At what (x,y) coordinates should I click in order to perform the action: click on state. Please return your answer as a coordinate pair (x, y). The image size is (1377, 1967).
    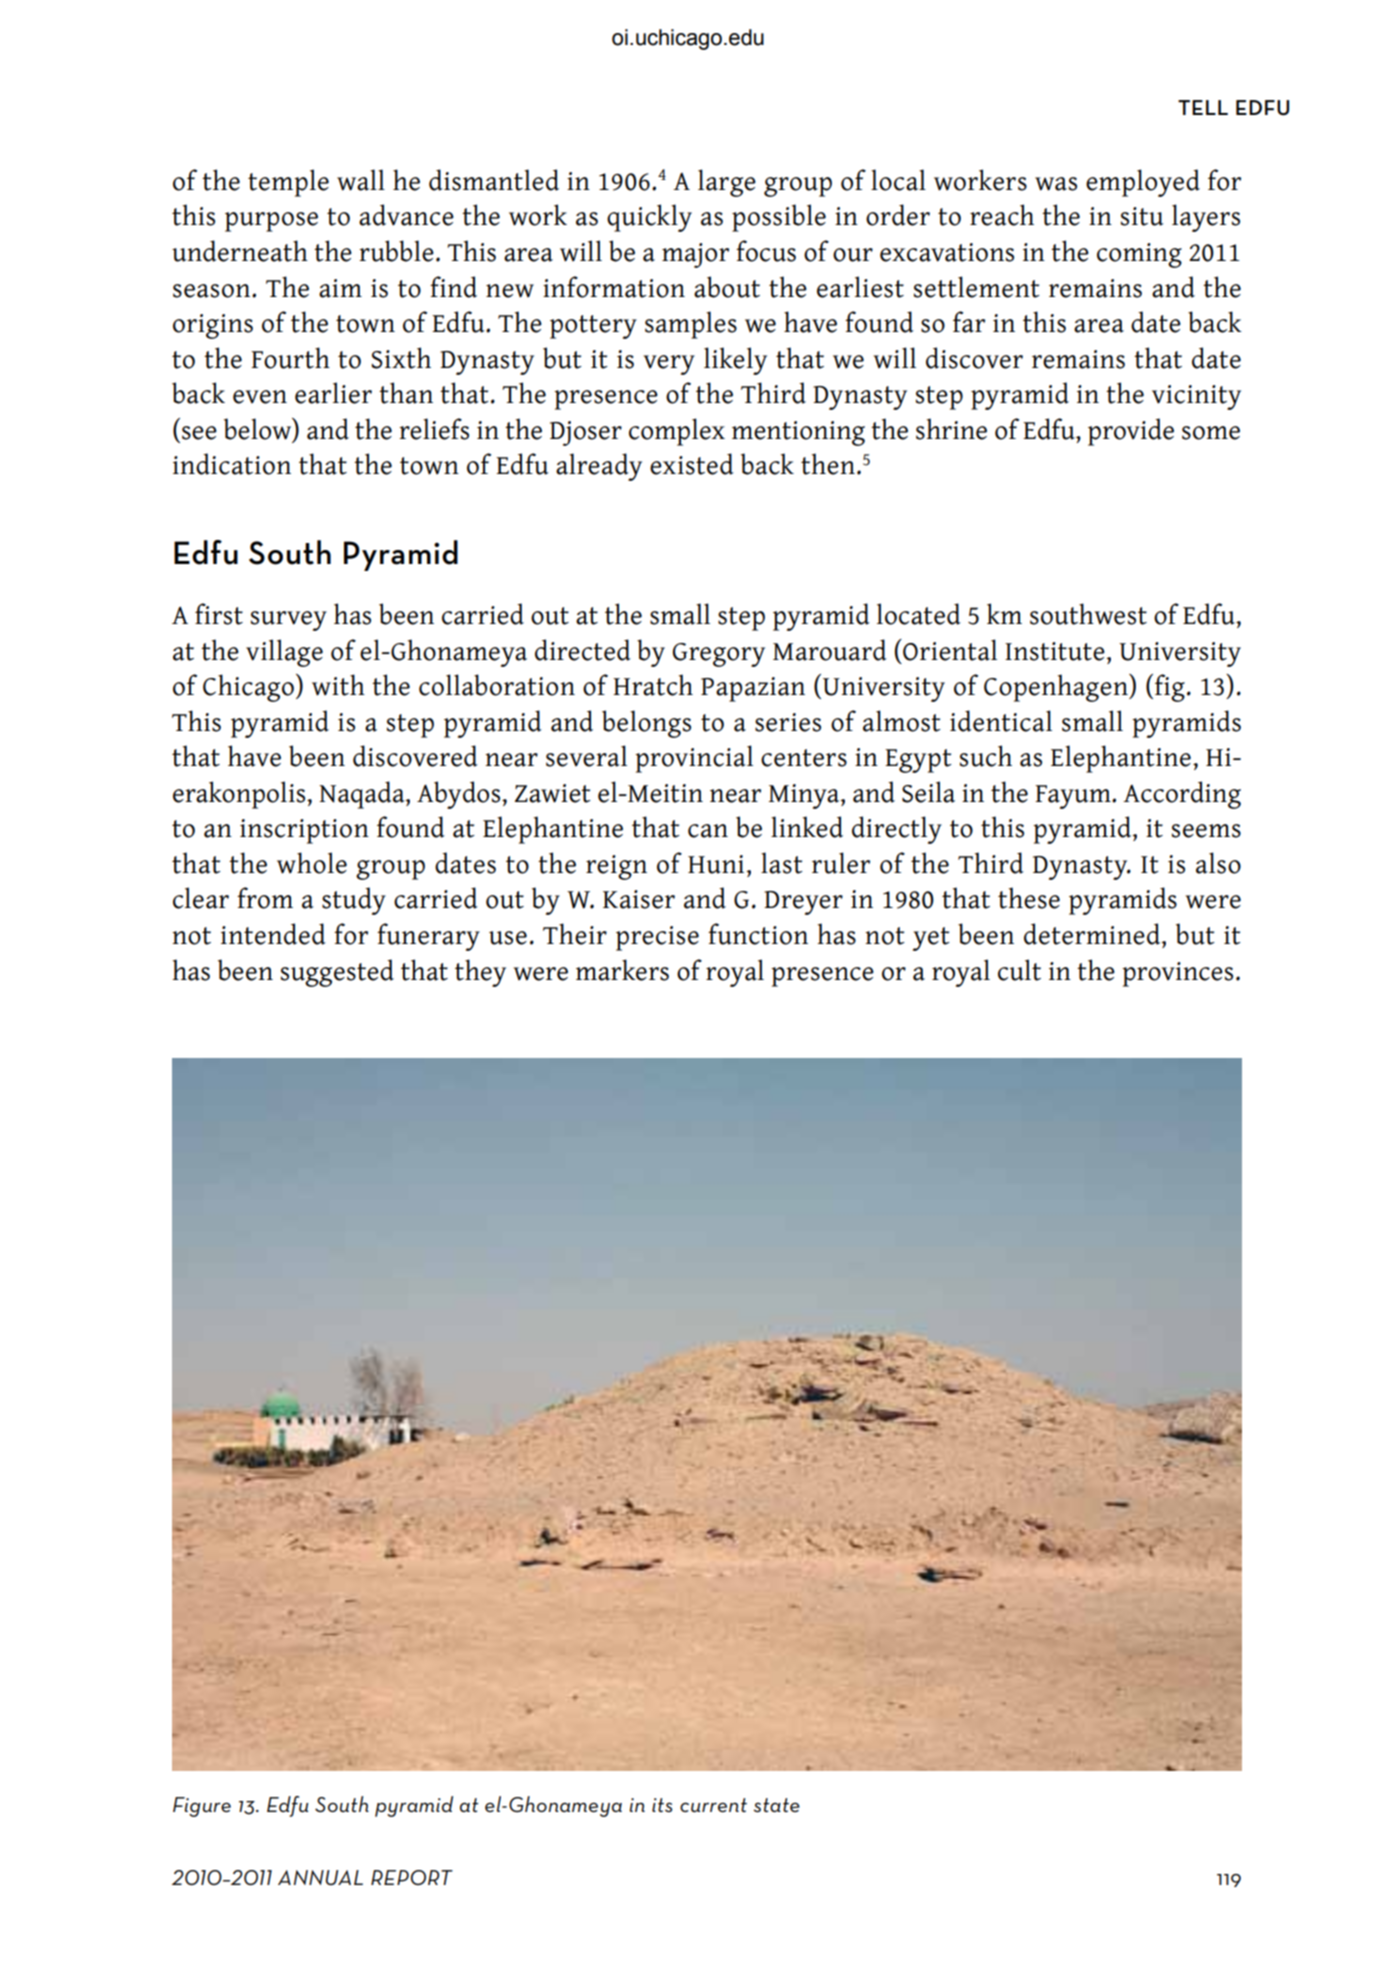
    Looking at the image, I should click on (777, 1805).
